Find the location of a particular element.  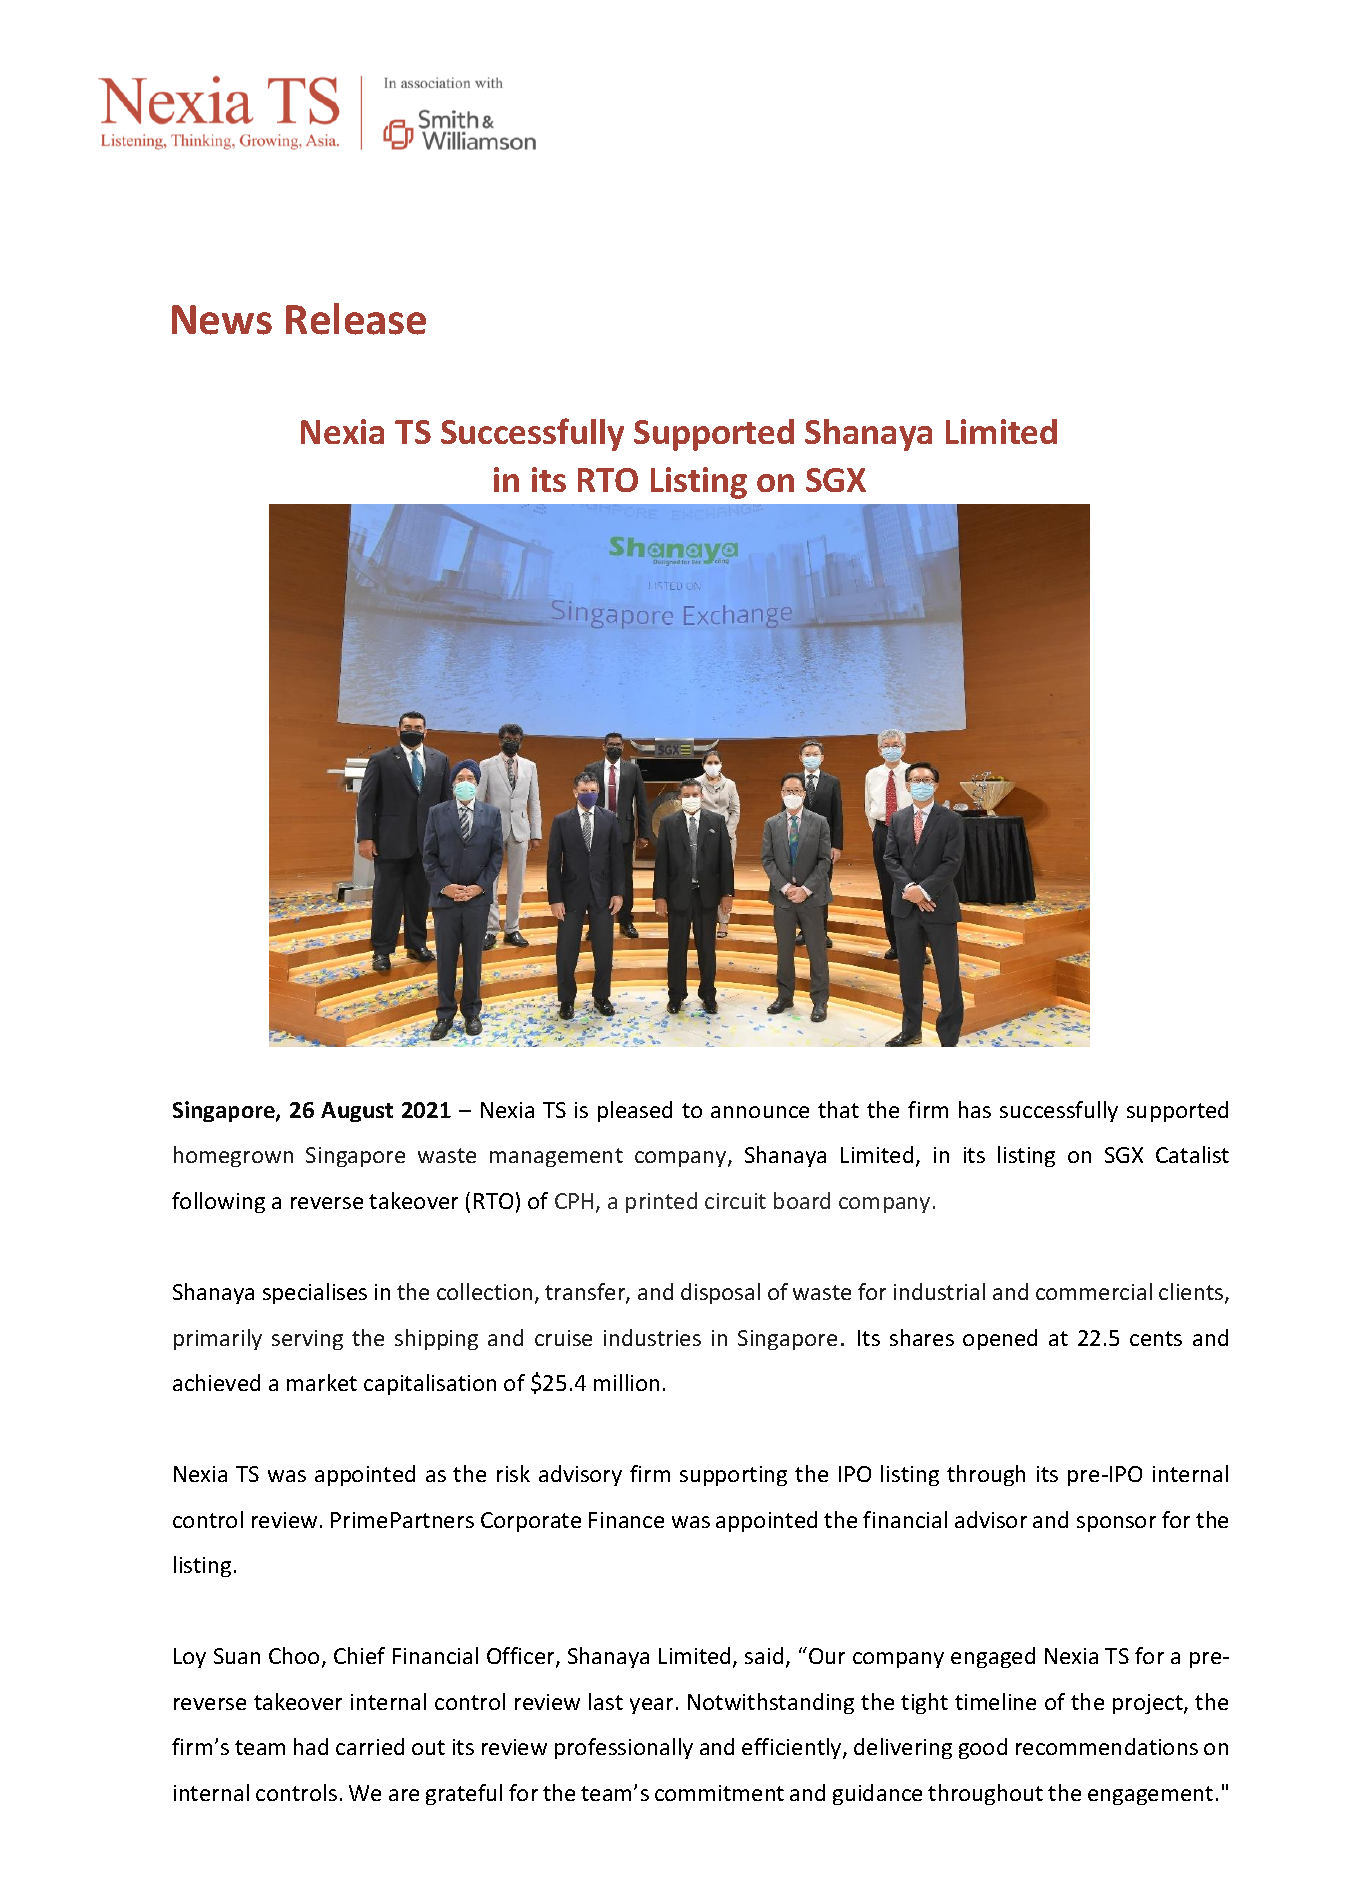

News is located at coordinates (222, 320).
